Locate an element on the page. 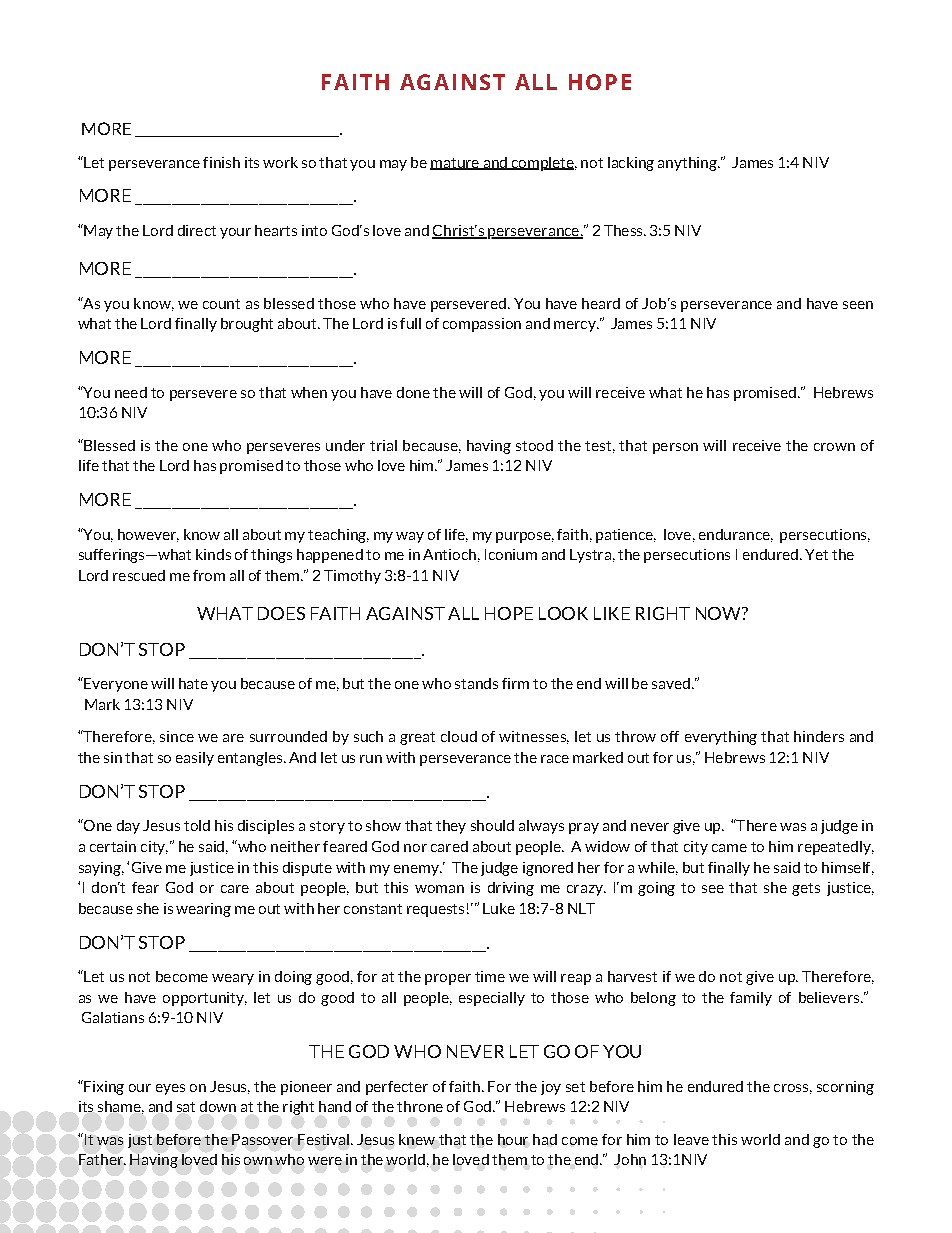  stood is located at coordinates (534, 445).
